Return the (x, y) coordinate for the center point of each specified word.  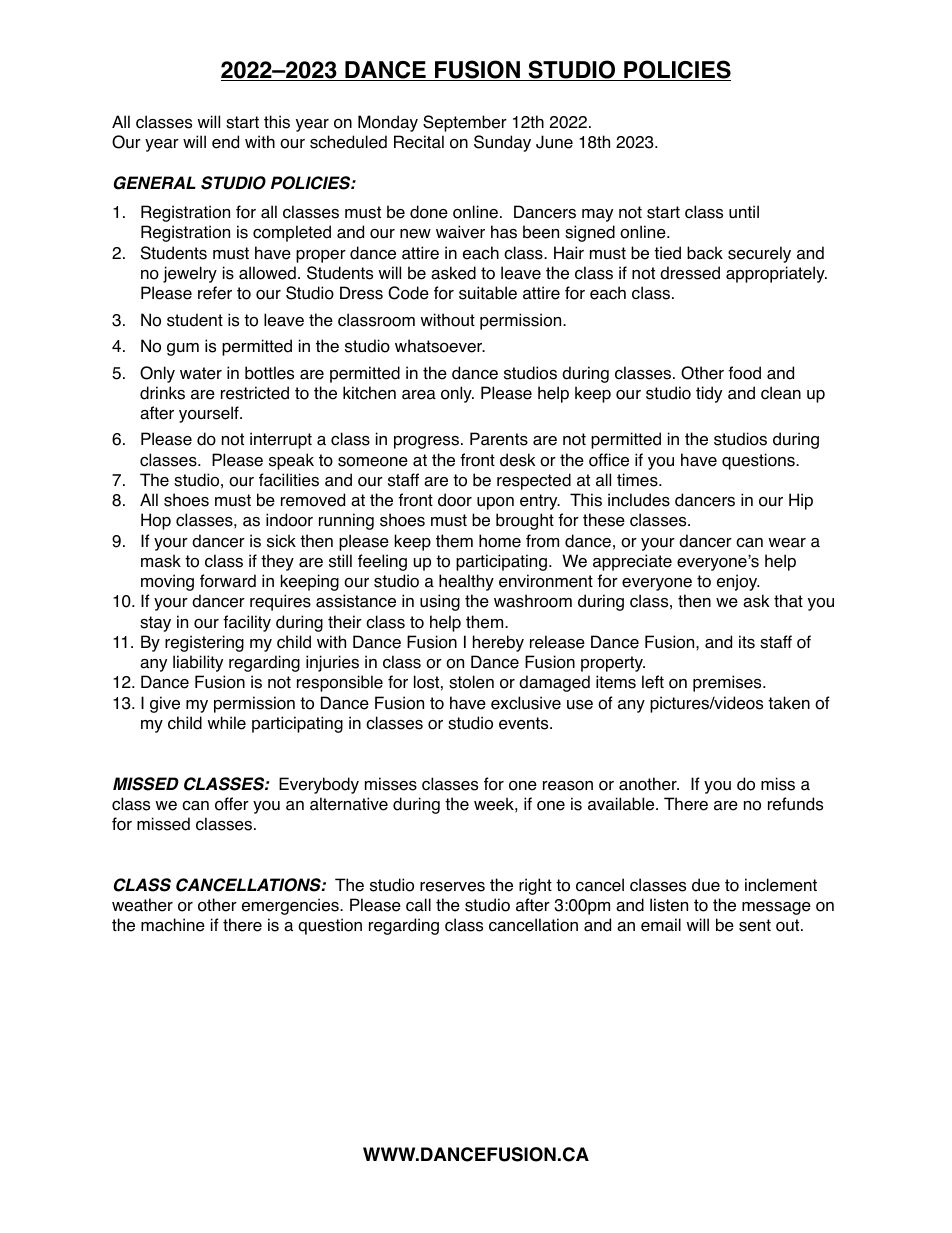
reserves (452, 887)
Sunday (502, 143)
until (744, 212)
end (225, 142)
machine (173, 925)
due (706, 885)
